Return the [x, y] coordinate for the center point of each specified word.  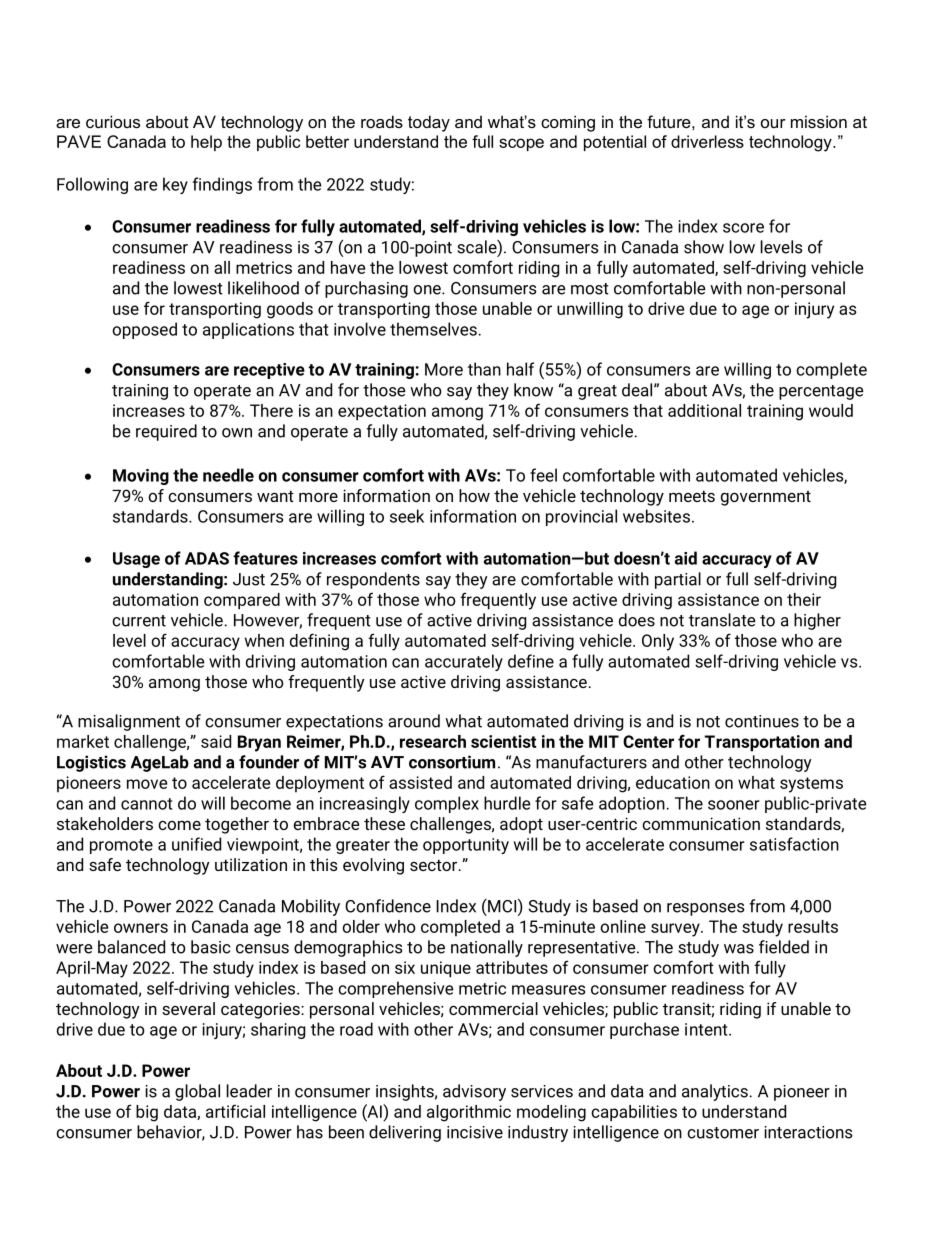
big [147, 1113]
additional [704, 410]
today [429, 123]
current [139, 621]
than [484, 369]
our [773, 123]
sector [435, 865]
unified [196, 844]
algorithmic [469, 1113]
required [166, 432]
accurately [464, 662]
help [206, 143]
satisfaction [794, 844]
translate [722, 620]
